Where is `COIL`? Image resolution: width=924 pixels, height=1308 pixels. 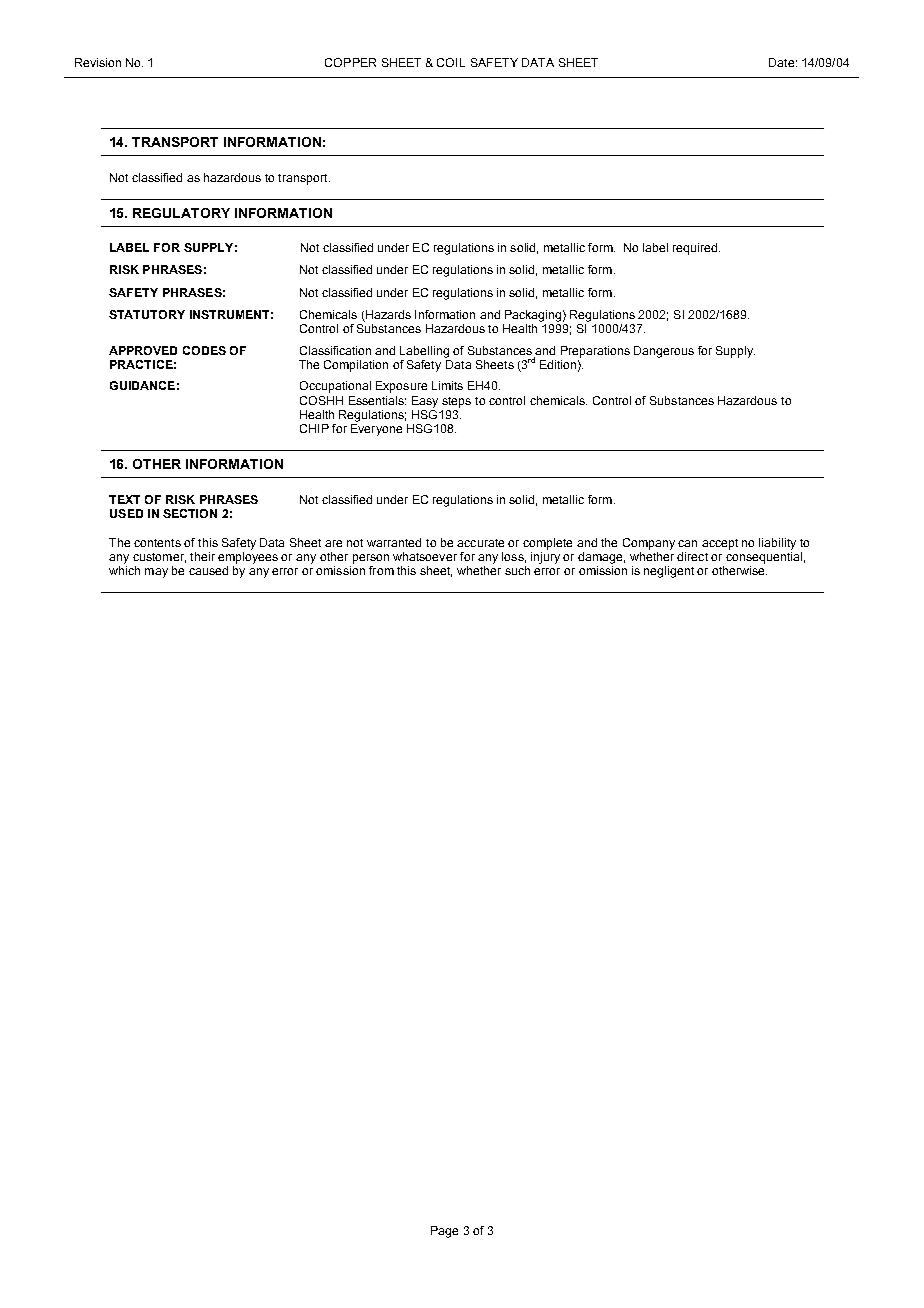
COIL is located at coordinates (451, 62).
